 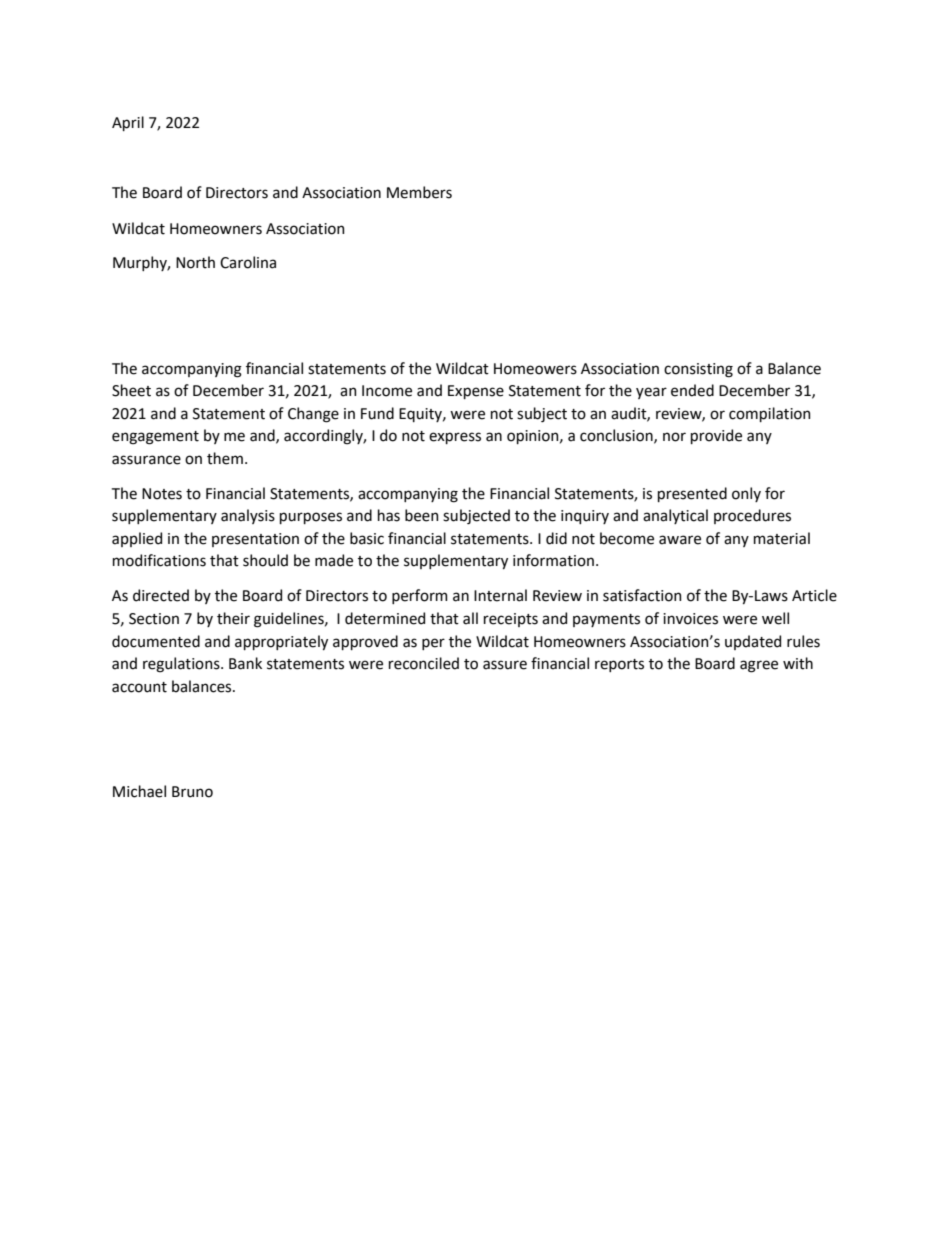 I want to click on April, so click(x=128, y=123).
